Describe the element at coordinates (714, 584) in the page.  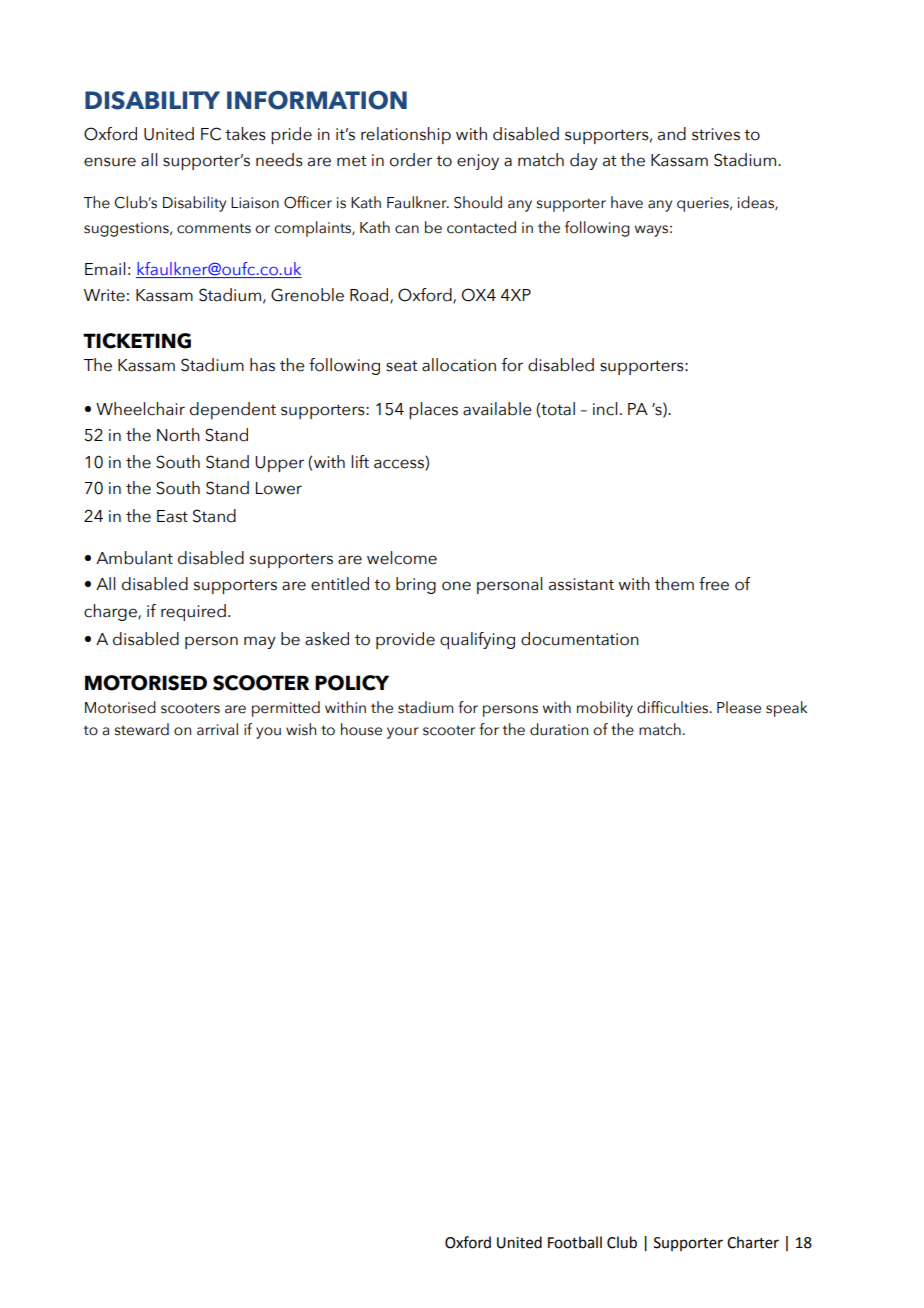
I see `free` at that location.
